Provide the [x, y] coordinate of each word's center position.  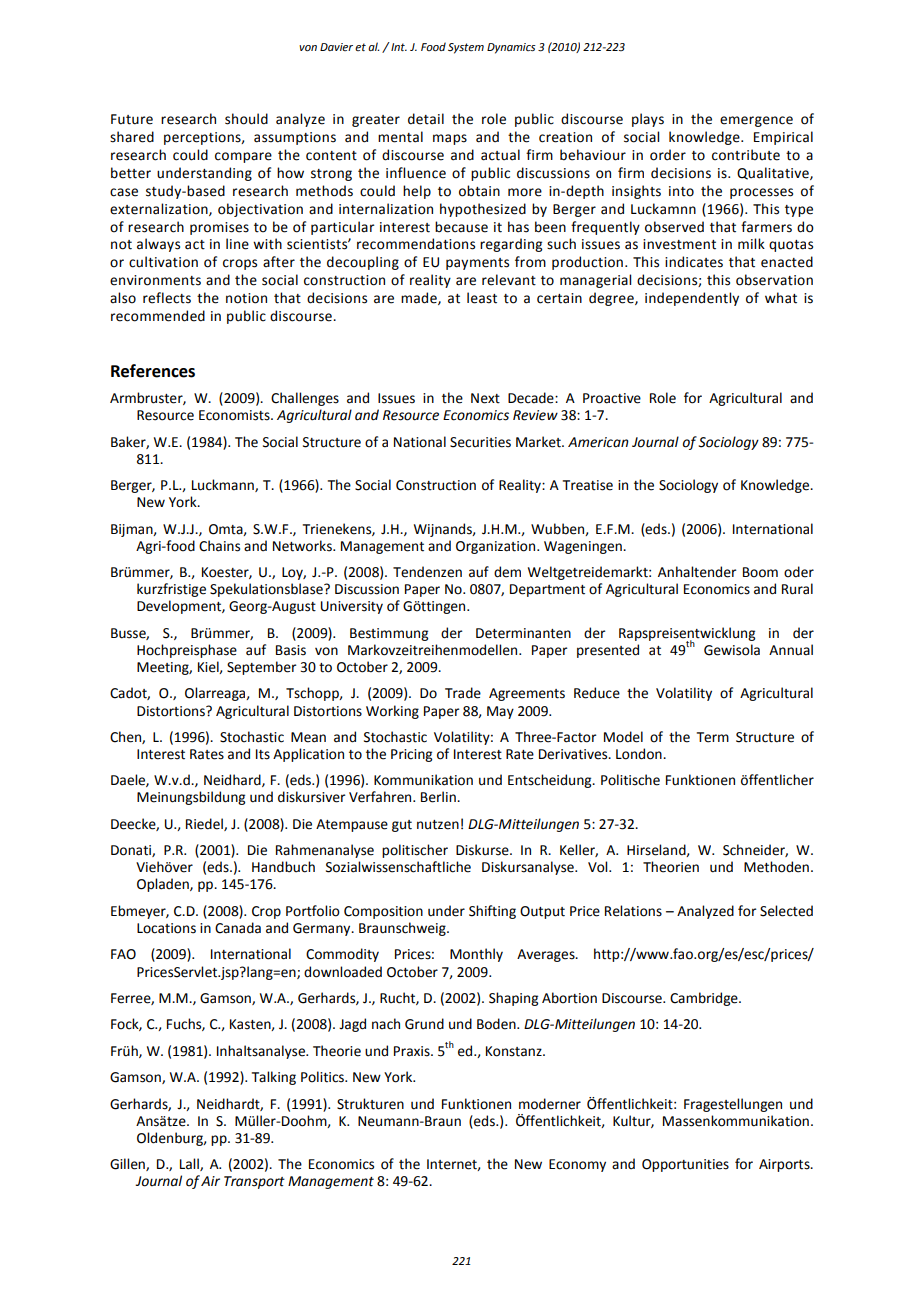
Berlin [439, 797]
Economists [235, 415]
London [640, 754]
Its [263, 754]
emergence [756, 121]
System [466, 48]
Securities [480, 442]
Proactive [612, 398]
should [246, 119]
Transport [254, 1182]
